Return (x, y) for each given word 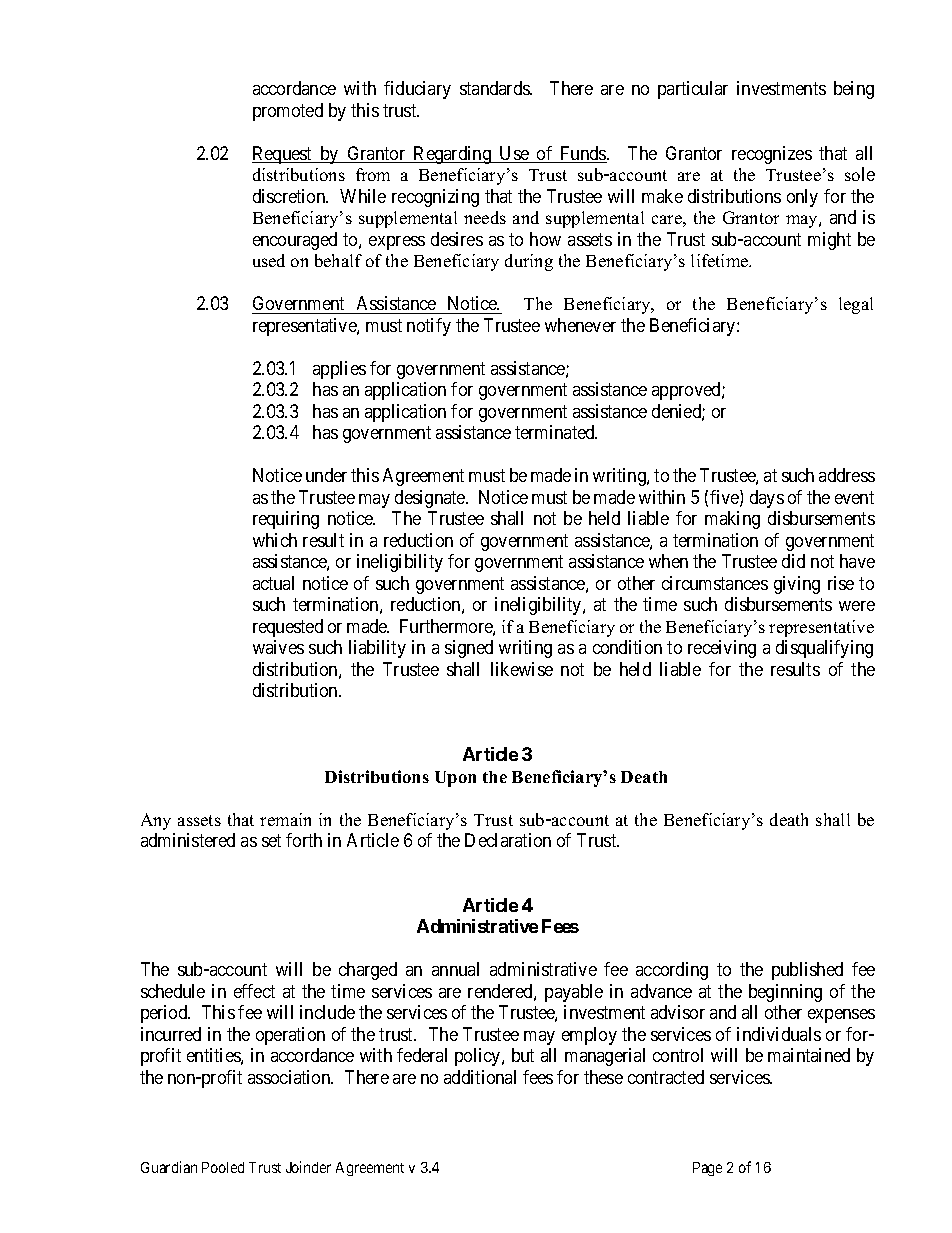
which (275, 540)
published (807, 971)
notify (429, 327)
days (767, 499)
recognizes (772, 155)
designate (431, 499)
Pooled (223, 1167)
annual (455, 969)
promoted (288, 112)
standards (495, 88)
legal (856, 305)
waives (278, 647)
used (269, 260)
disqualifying (824, 649)
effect (254, 991)
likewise (522, 669)
